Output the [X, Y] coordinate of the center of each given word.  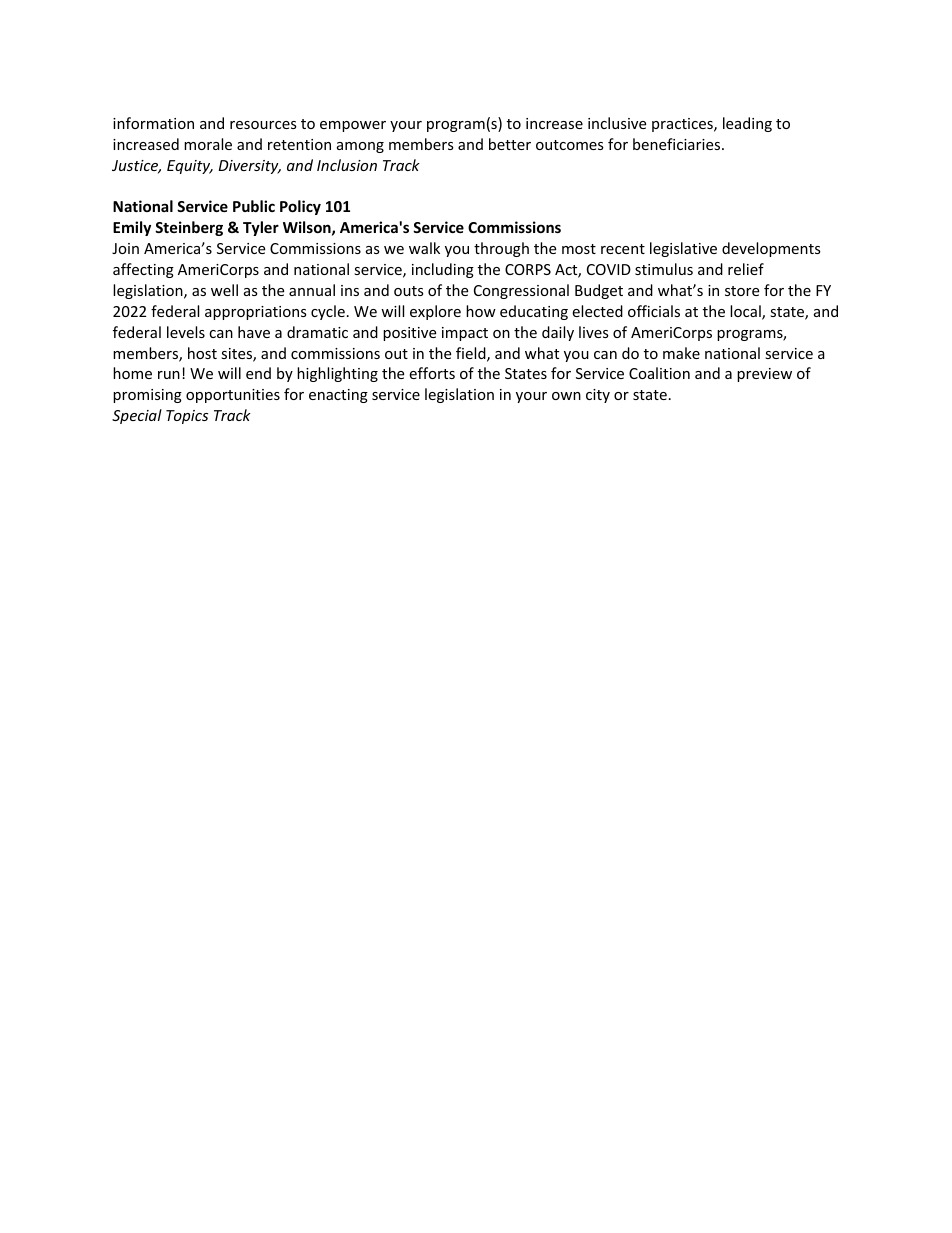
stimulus [664, 269]
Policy [300, 207]
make [681, 353]
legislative [683, 249]
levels [186, 332]
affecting [143, 270]
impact [465, 334]
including [443, 270]
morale [208, 144]
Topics [187, 417]
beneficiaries [678, 144]
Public [254, 206]
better [510, 144]
